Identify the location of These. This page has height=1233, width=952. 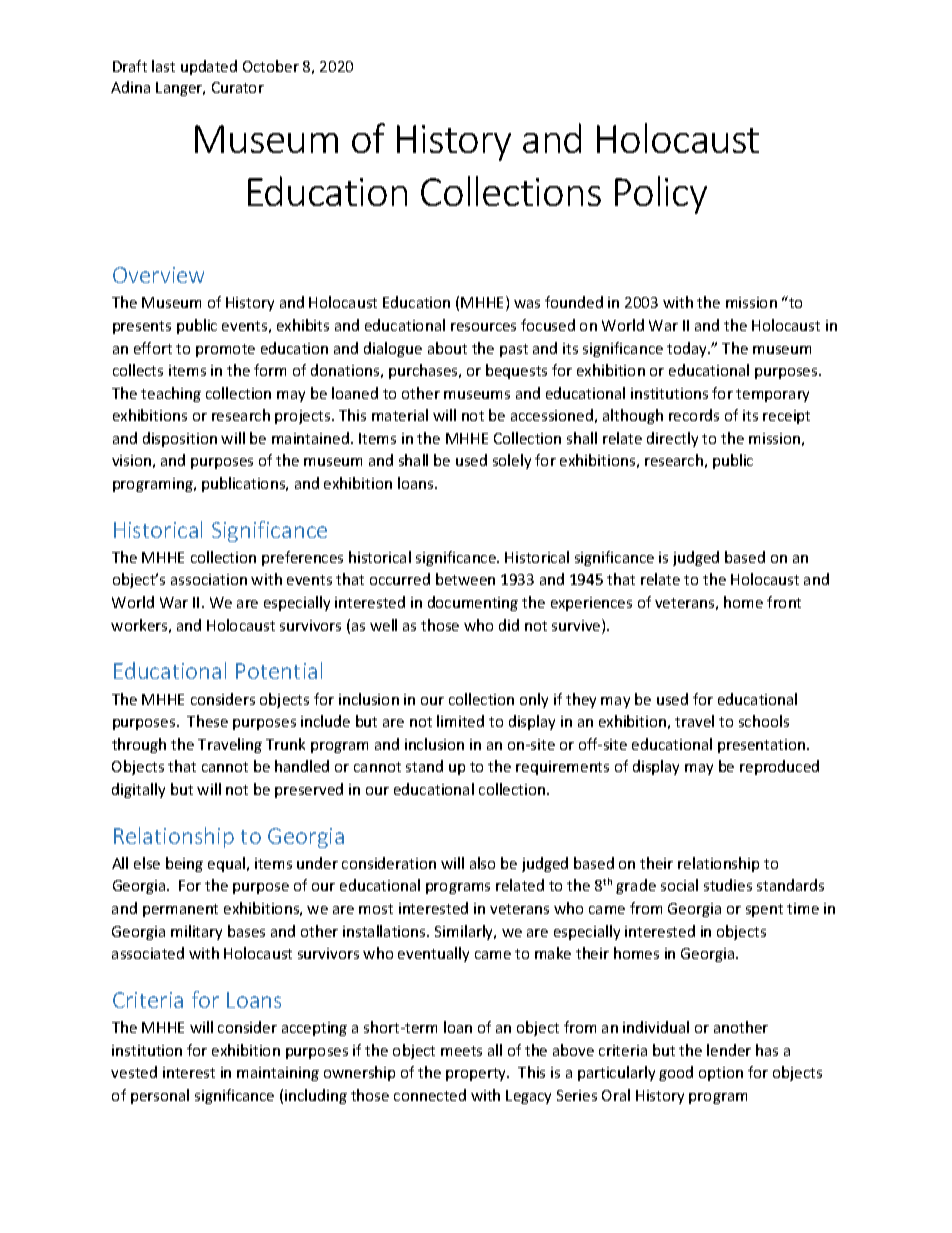
(207, 721).
